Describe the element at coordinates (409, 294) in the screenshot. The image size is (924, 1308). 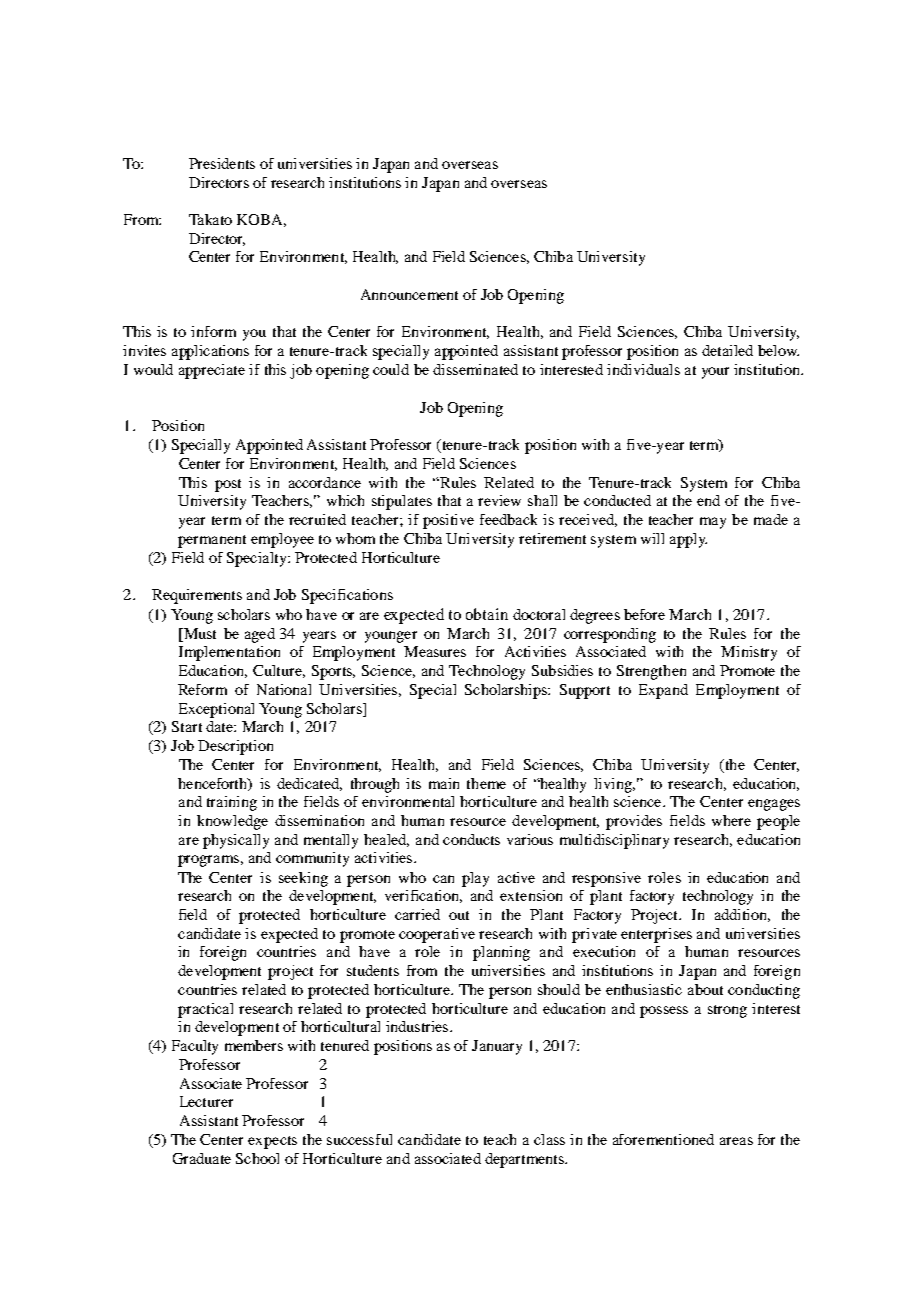
I see `Announcement` at that location.
